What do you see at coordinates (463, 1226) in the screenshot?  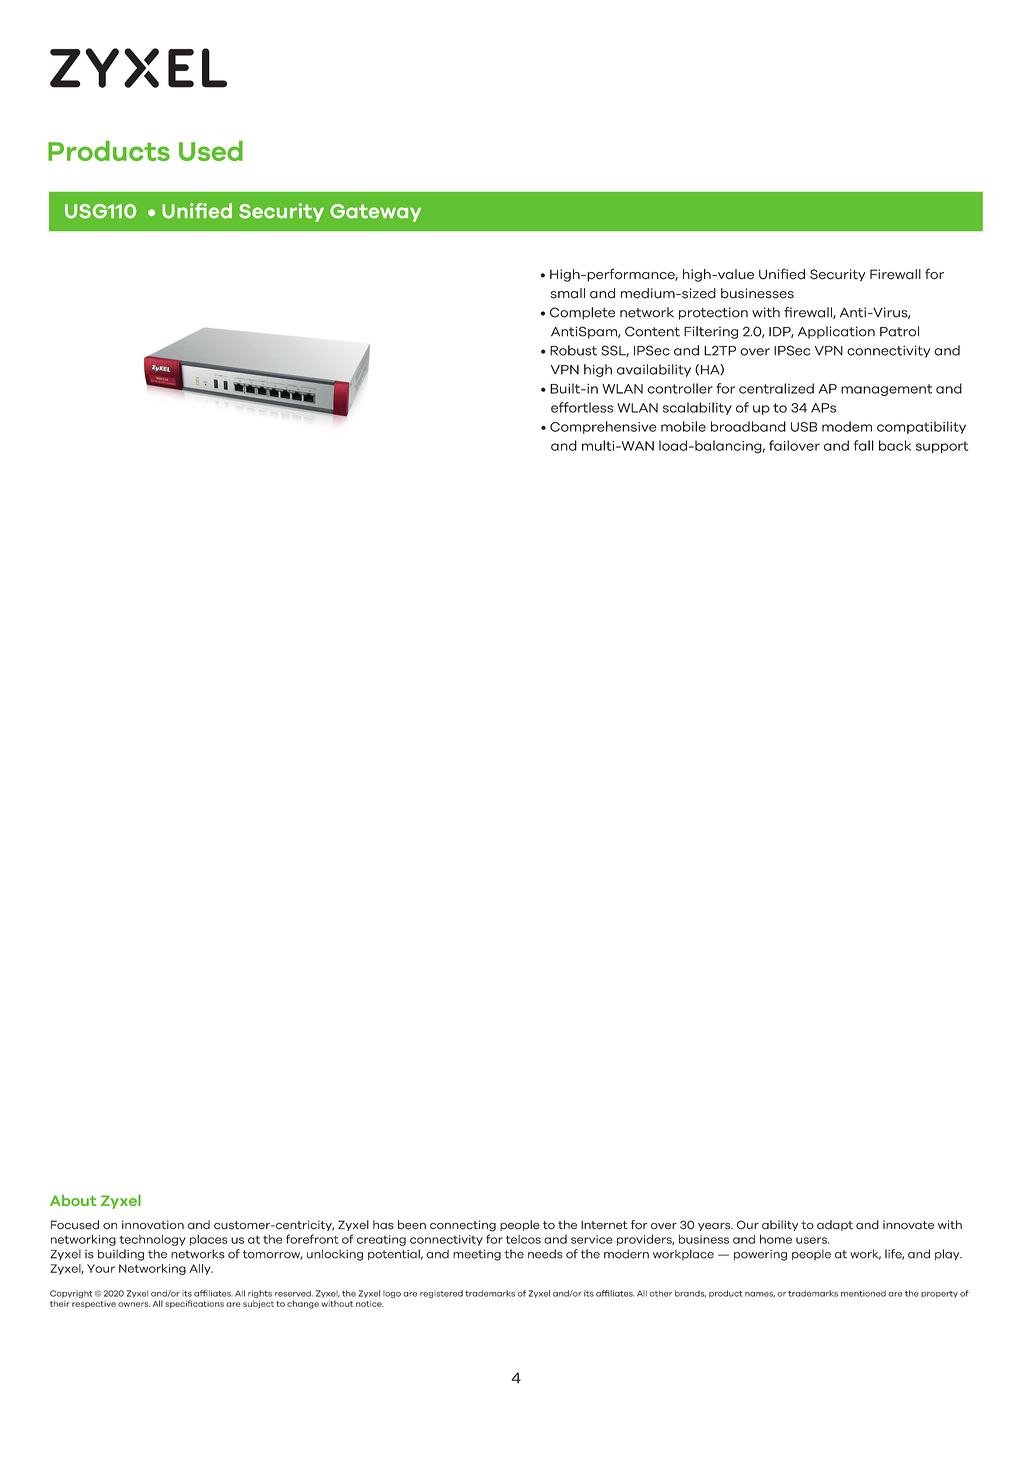 I see `connecting` at bounding box center [463, 1226].
